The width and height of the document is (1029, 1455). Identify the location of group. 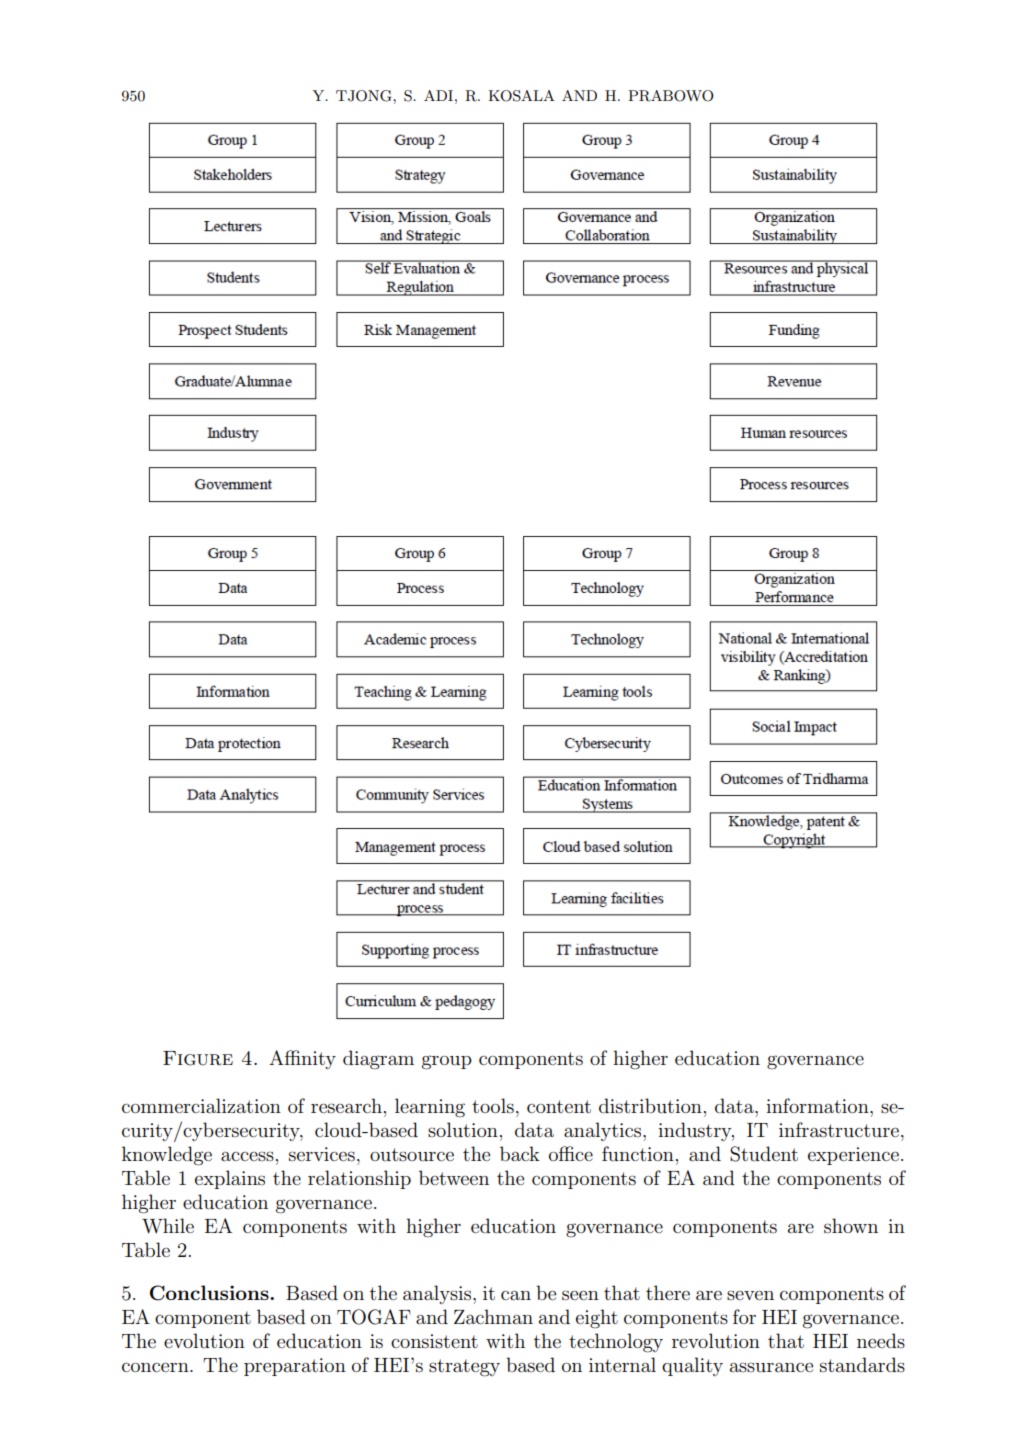
(447, 1062).
